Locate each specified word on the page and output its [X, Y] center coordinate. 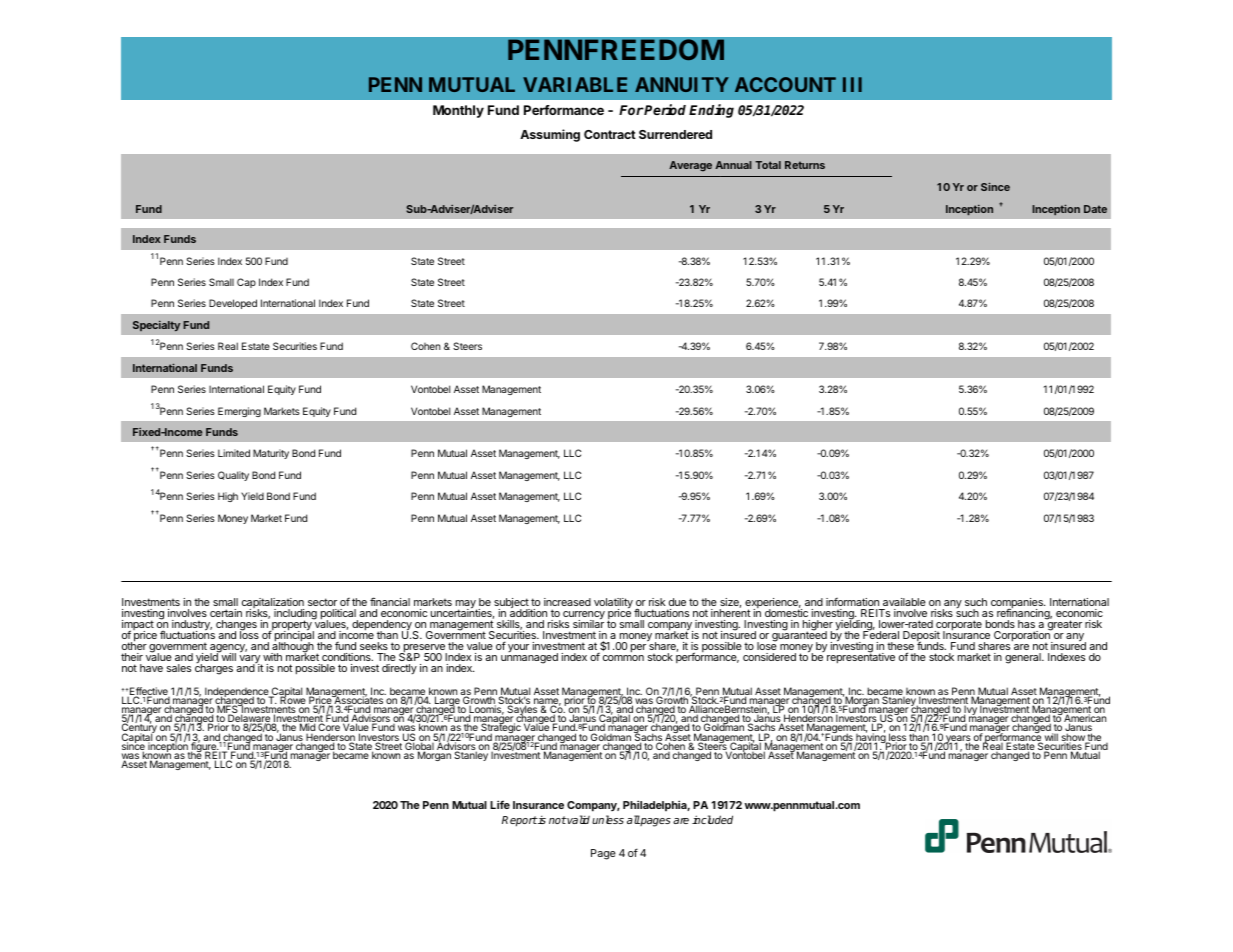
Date [1095, 209]
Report [519, 821]
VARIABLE [575, 84]
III [852, 84]
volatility [613, 605]
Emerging [239, 412]
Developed [233, 304]
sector [323, 604]
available [903, 604]
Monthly [458, 111]
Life [500, 804]
